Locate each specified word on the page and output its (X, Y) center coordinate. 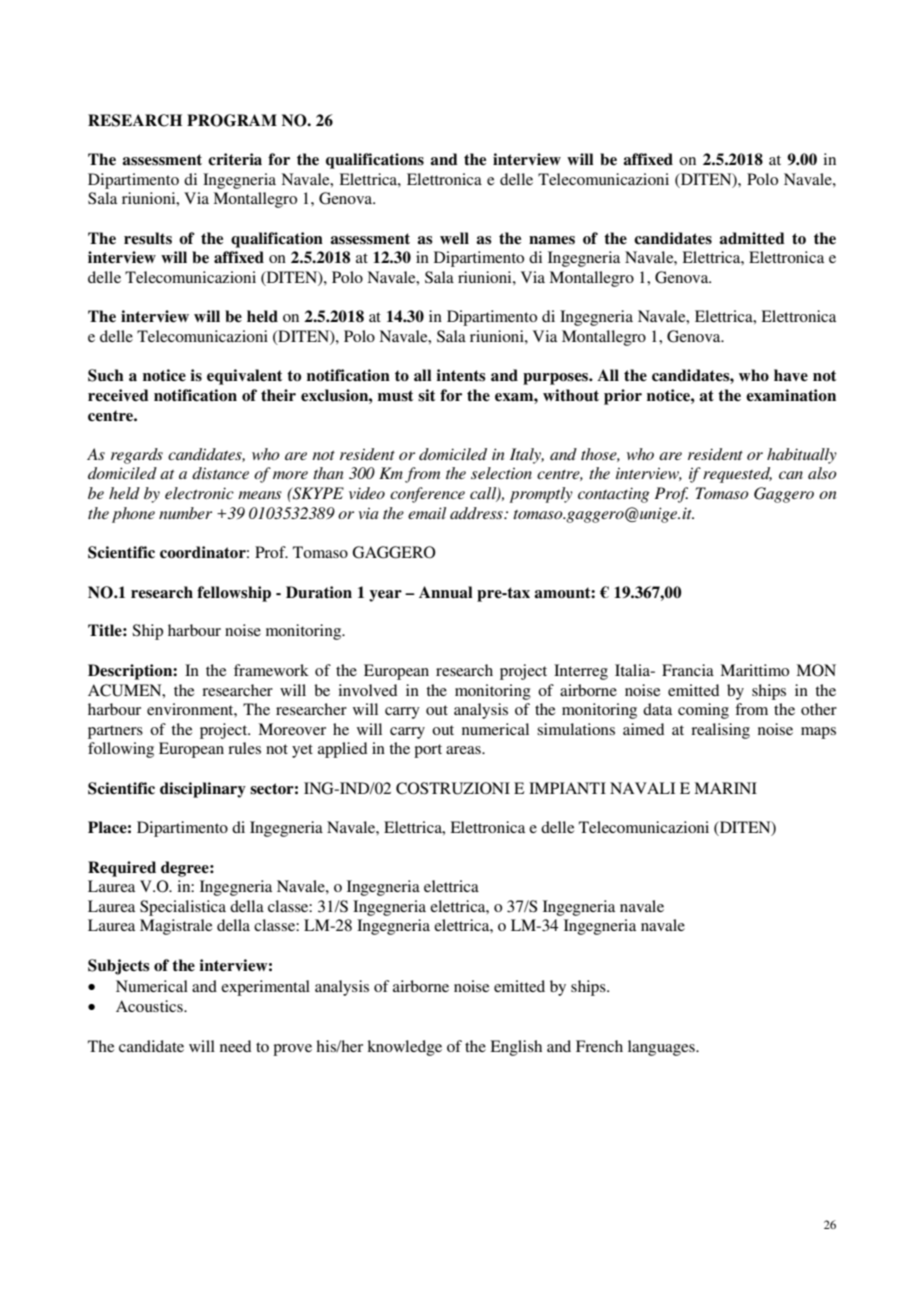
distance (220, 473)
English (516, 1048)
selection (501, 473)
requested (737, 475)
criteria (235, 159)
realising (720, 731)
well (454, 238)
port (428, 751)
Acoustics (150, 1006)
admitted (752, 238)
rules (244, 748)
